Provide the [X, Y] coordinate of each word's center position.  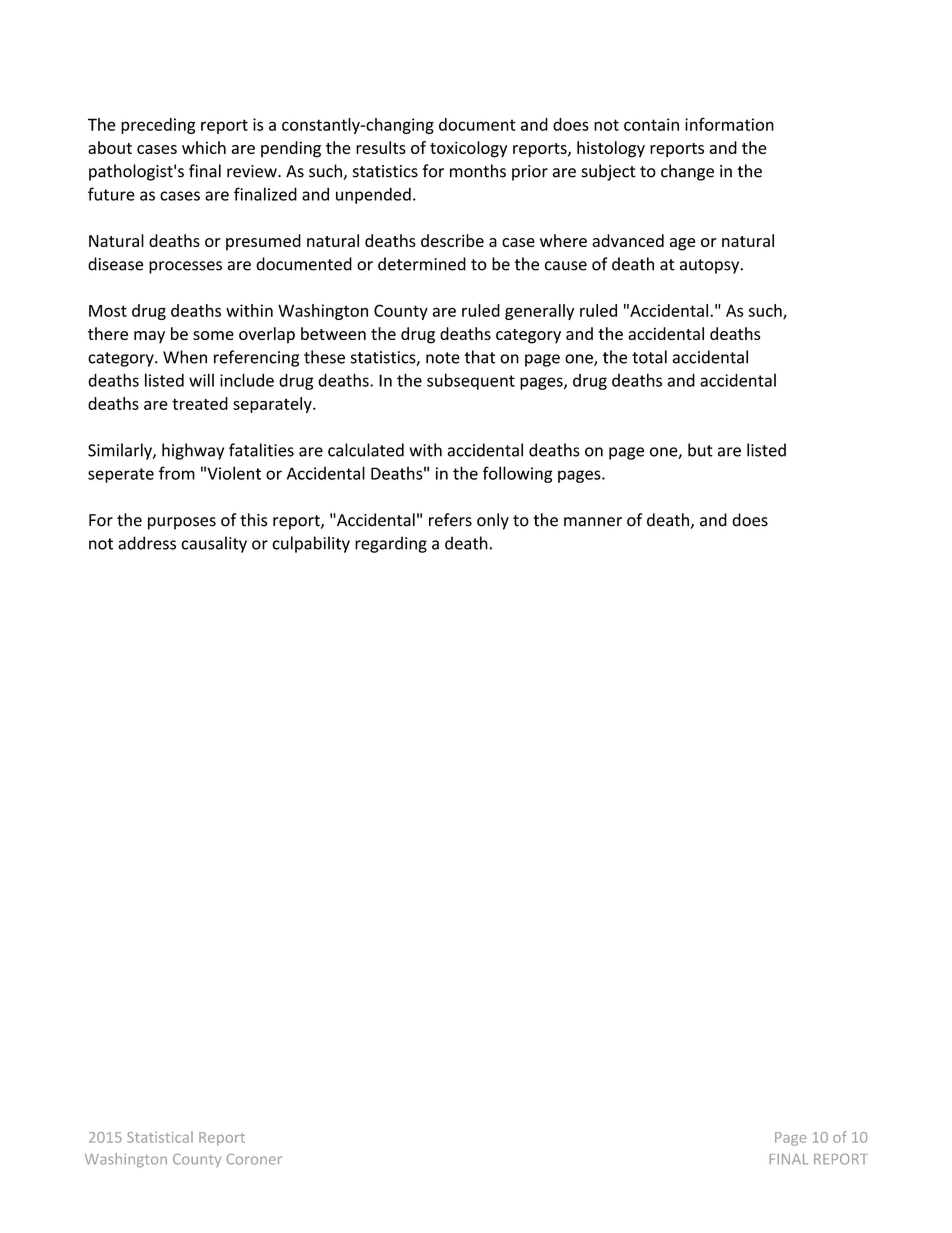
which [204, 147]
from [177, 473]
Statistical [160, 1137]
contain [651, 124]
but [700, 450]
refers [450, 520]
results [381, 147]
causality [214, 544]
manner [593, 522]
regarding [391, 544]
